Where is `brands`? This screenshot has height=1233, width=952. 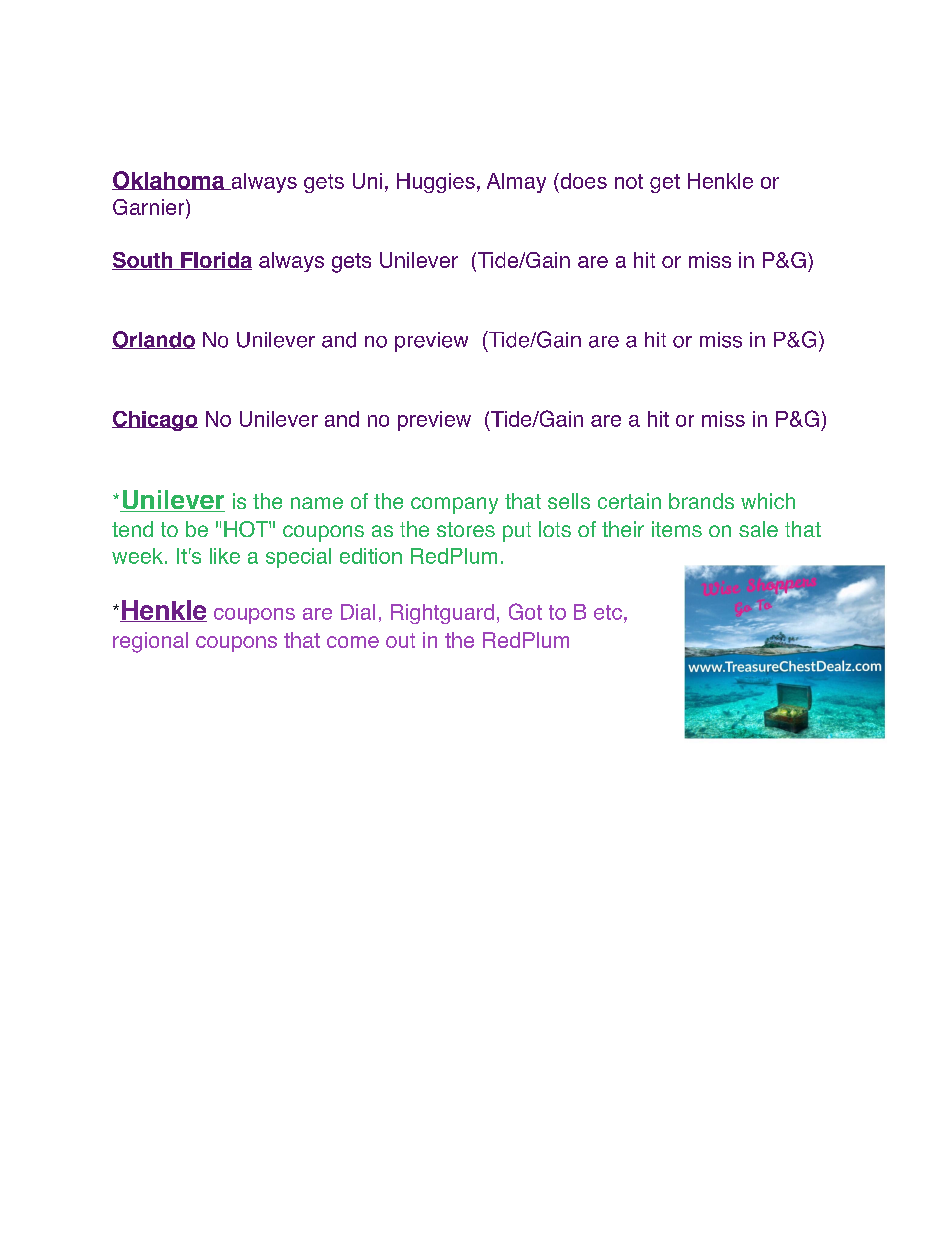 brands is located at coordinates (701, 501).
